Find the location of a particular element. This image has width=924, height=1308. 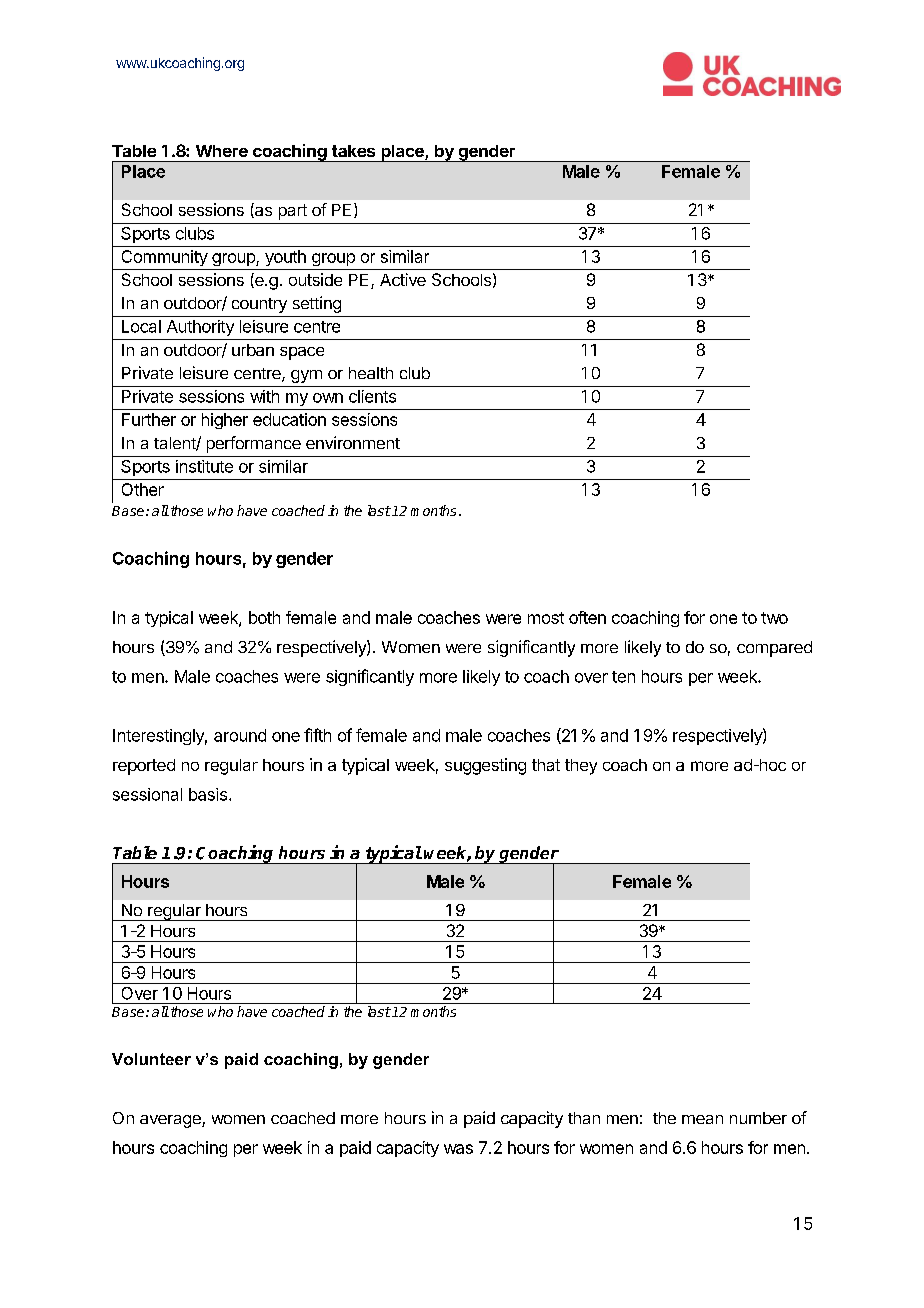

Active is located at coordinates (403, 279).
